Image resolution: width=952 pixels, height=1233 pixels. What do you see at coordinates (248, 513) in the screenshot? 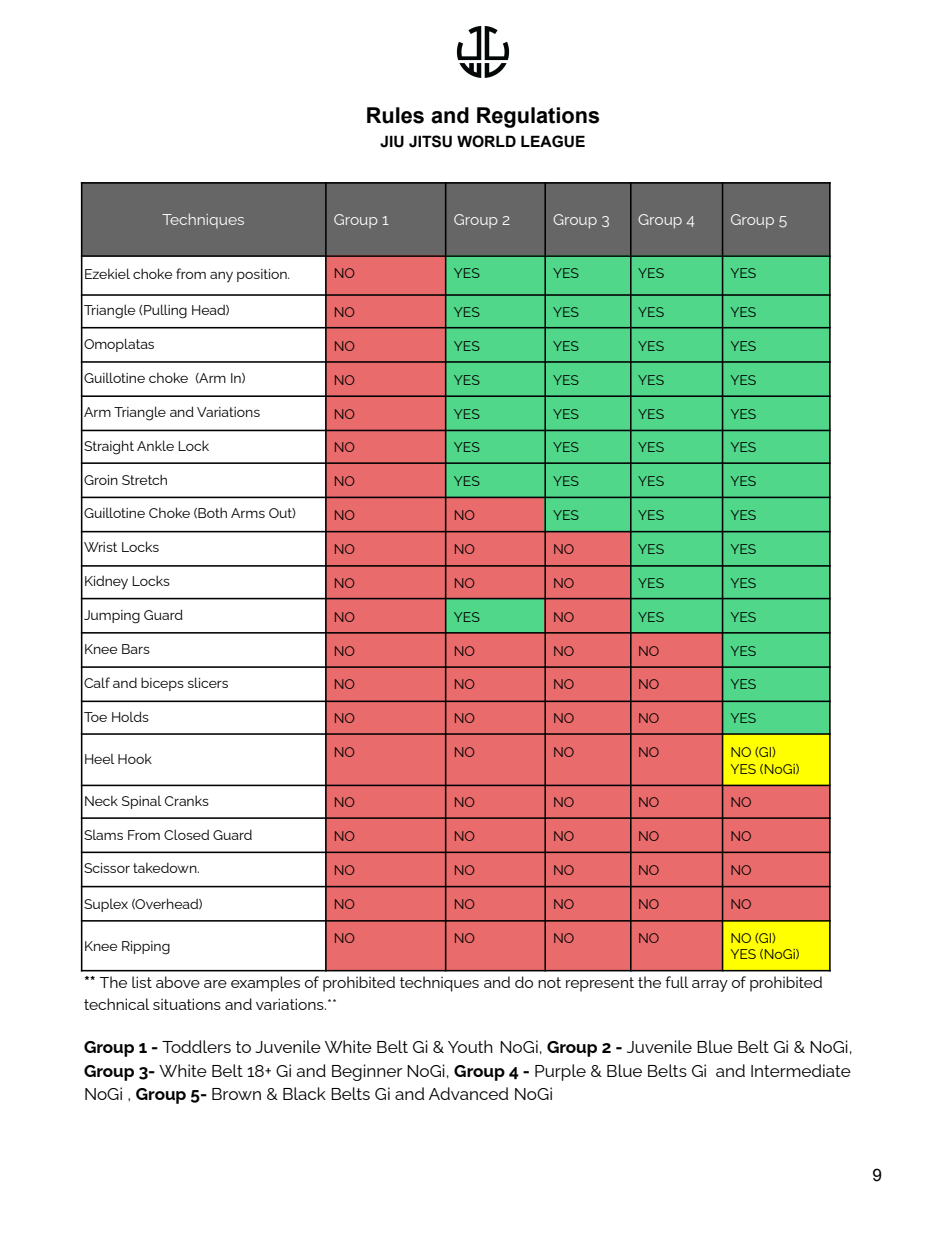
I see `Arms` at bounding box center [248, 513].
